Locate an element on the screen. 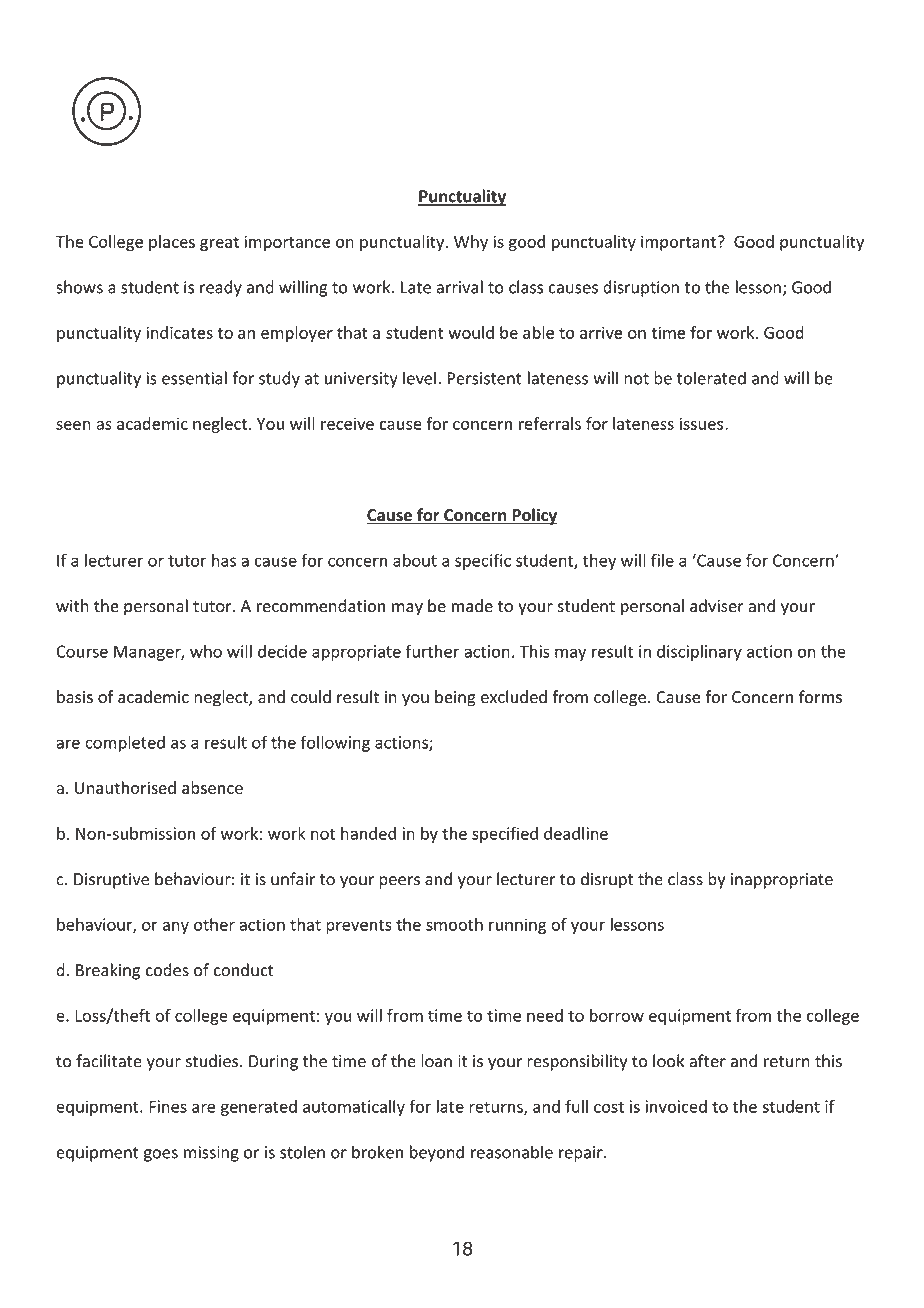  arrival is located at coordinates (459, 287).
